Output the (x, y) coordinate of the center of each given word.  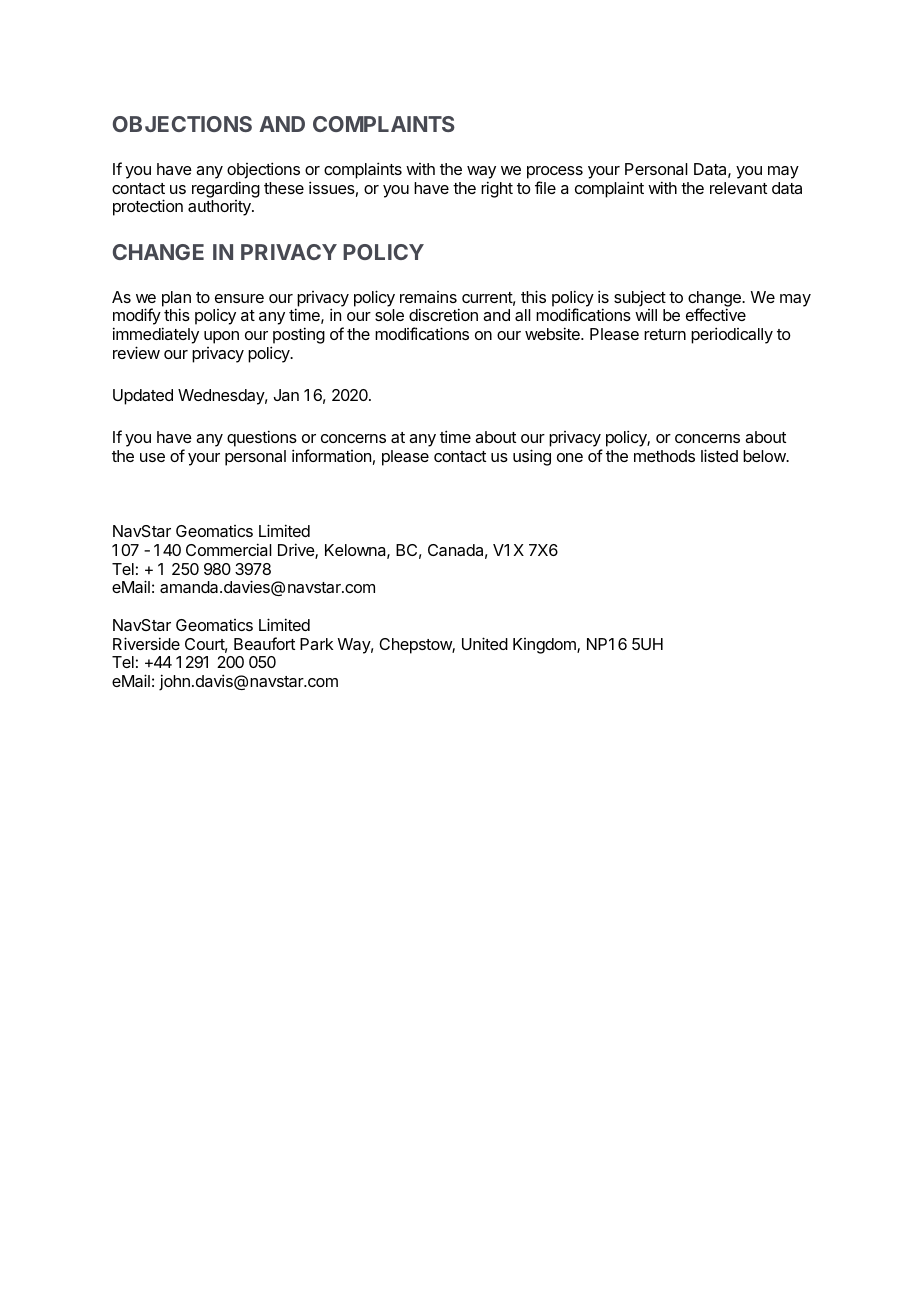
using (532, 457)
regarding (226, 189)
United (485, 643)
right (497, 189)
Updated (143, 397)
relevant (738, 188)
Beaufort (264, 643)
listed (719, 455)
